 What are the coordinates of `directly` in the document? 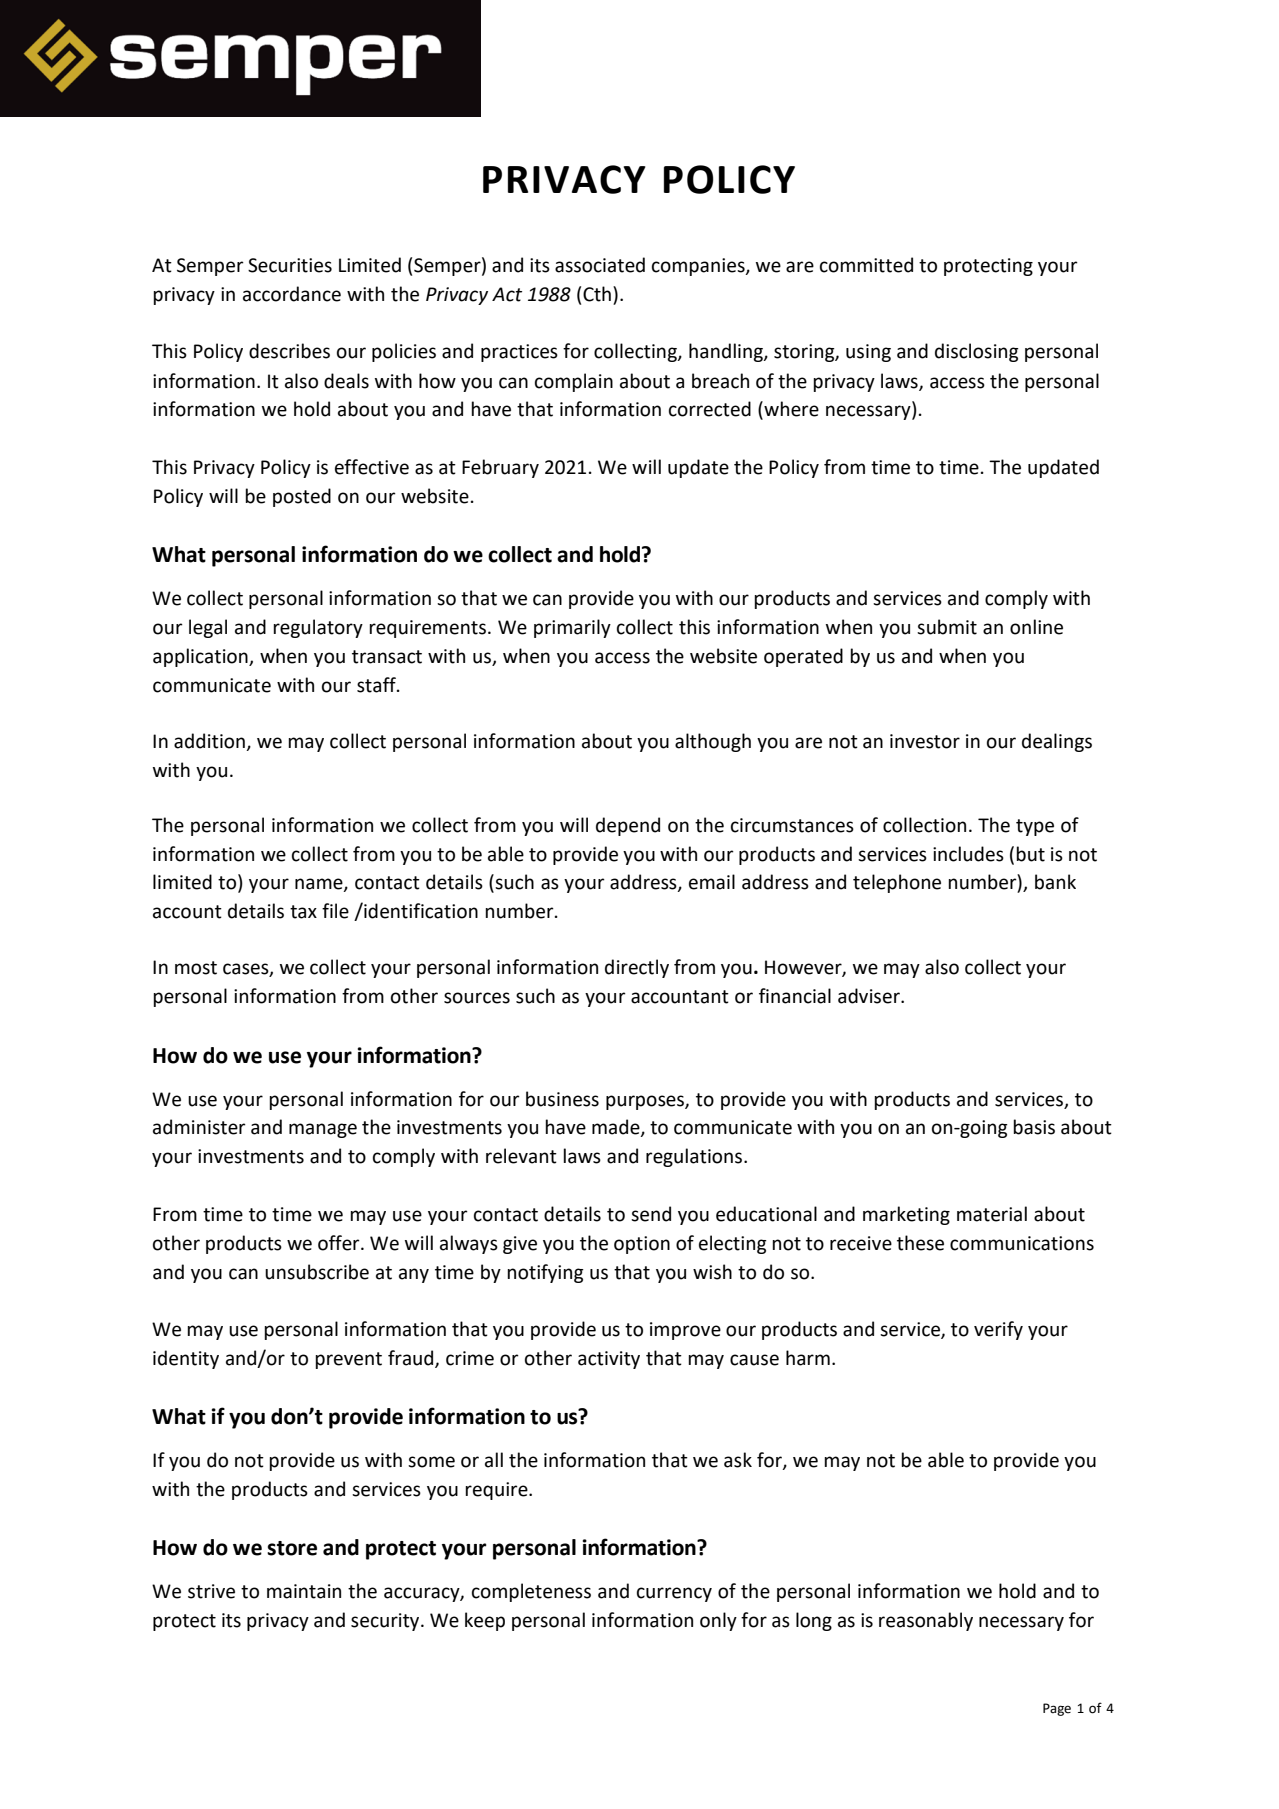 It's located at (637, 968).
